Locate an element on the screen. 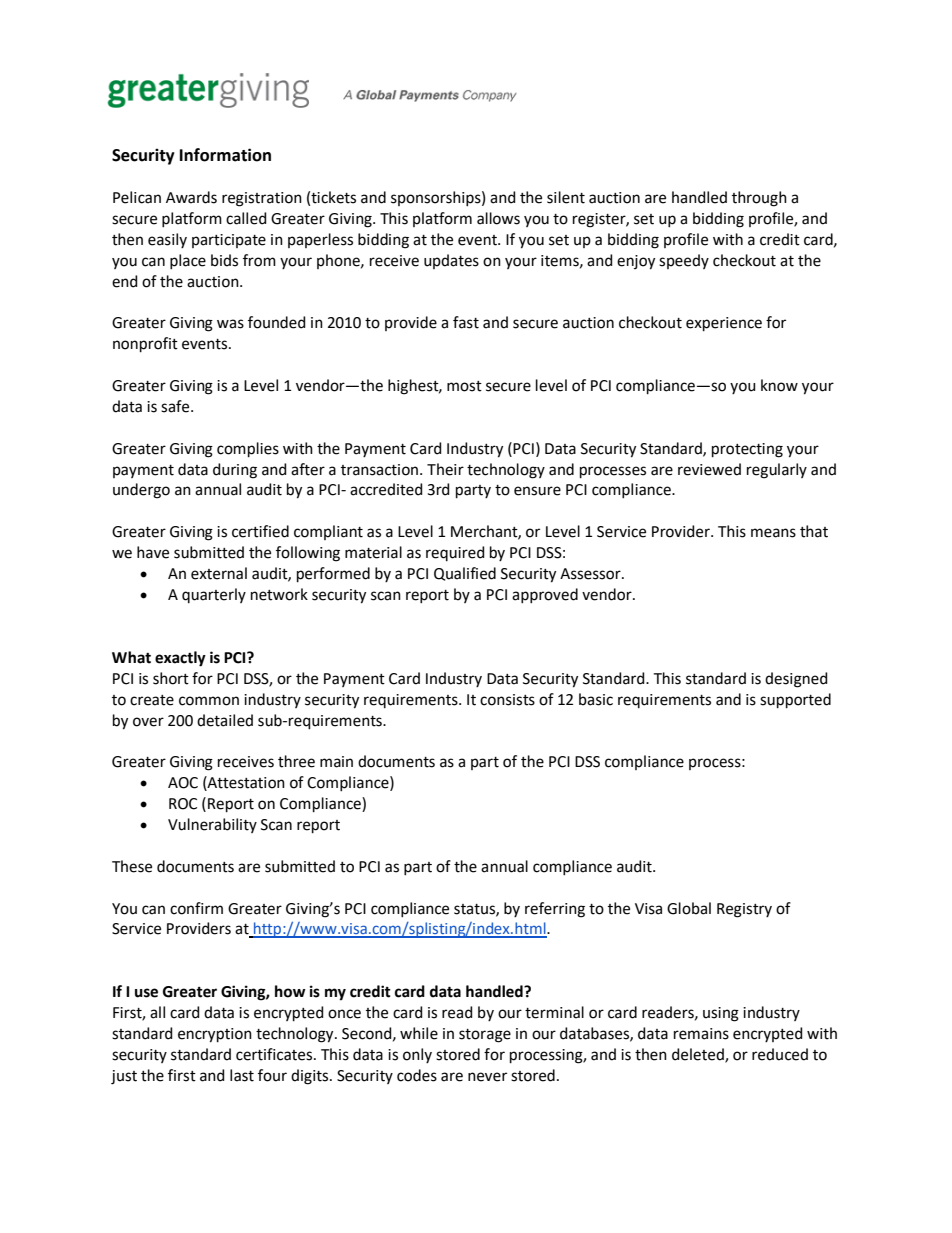 The width and height of the screenshot is (952, 1233). during is located at coordinates (235, 471).
